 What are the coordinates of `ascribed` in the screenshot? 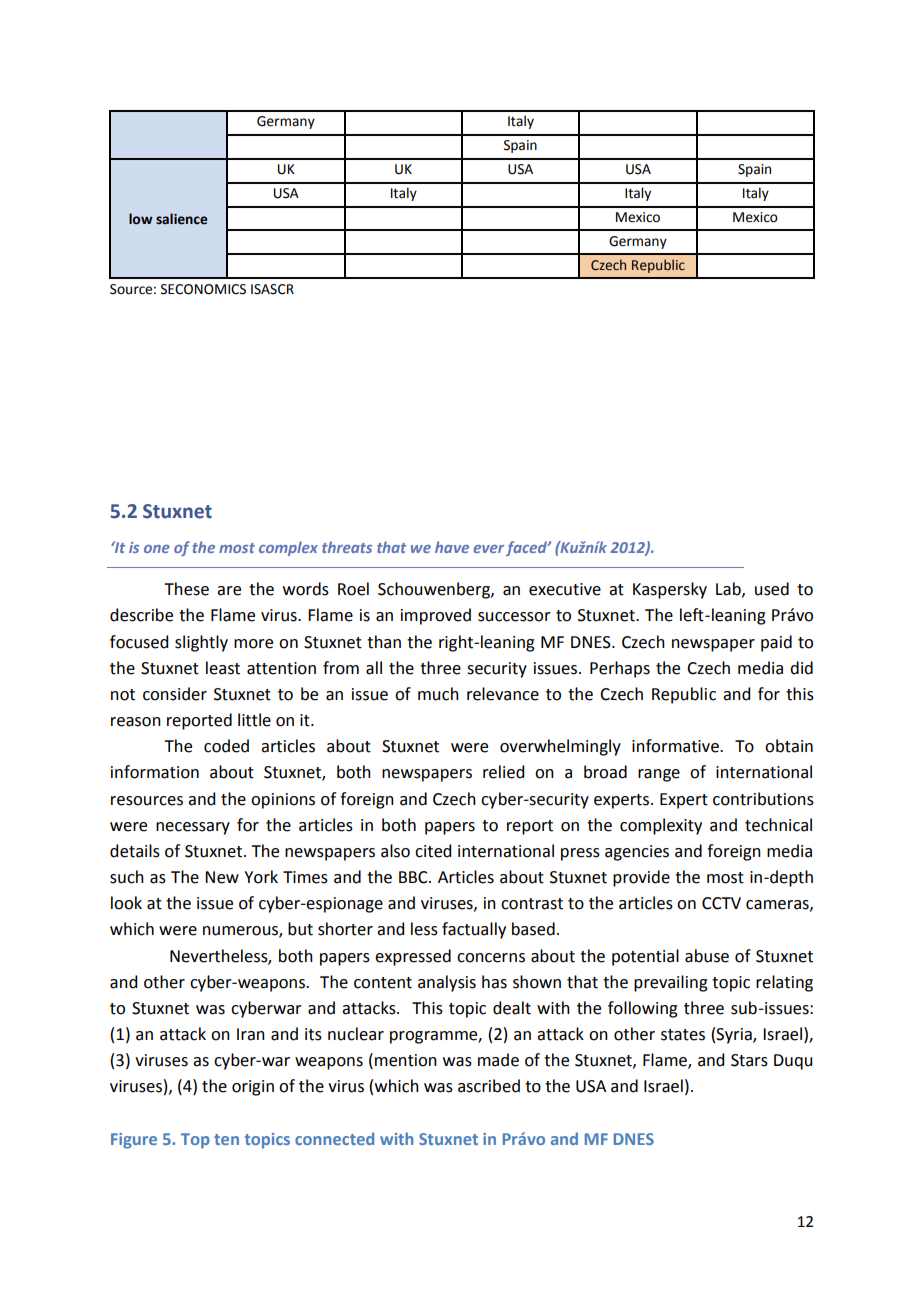 It's located at (489, 1086).
